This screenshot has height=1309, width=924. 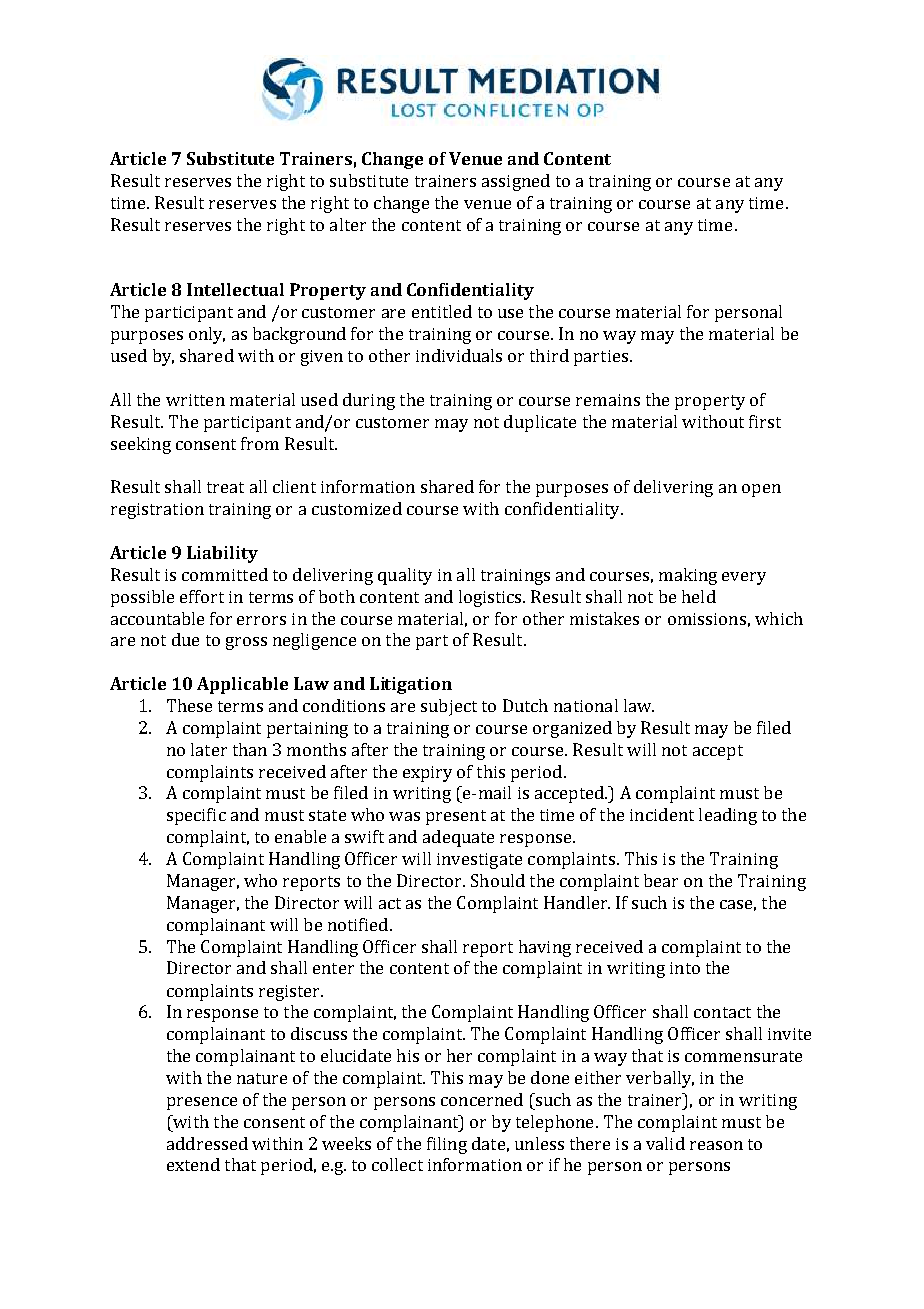 I want to click on Intellectual, so click(x=235, y=289).
